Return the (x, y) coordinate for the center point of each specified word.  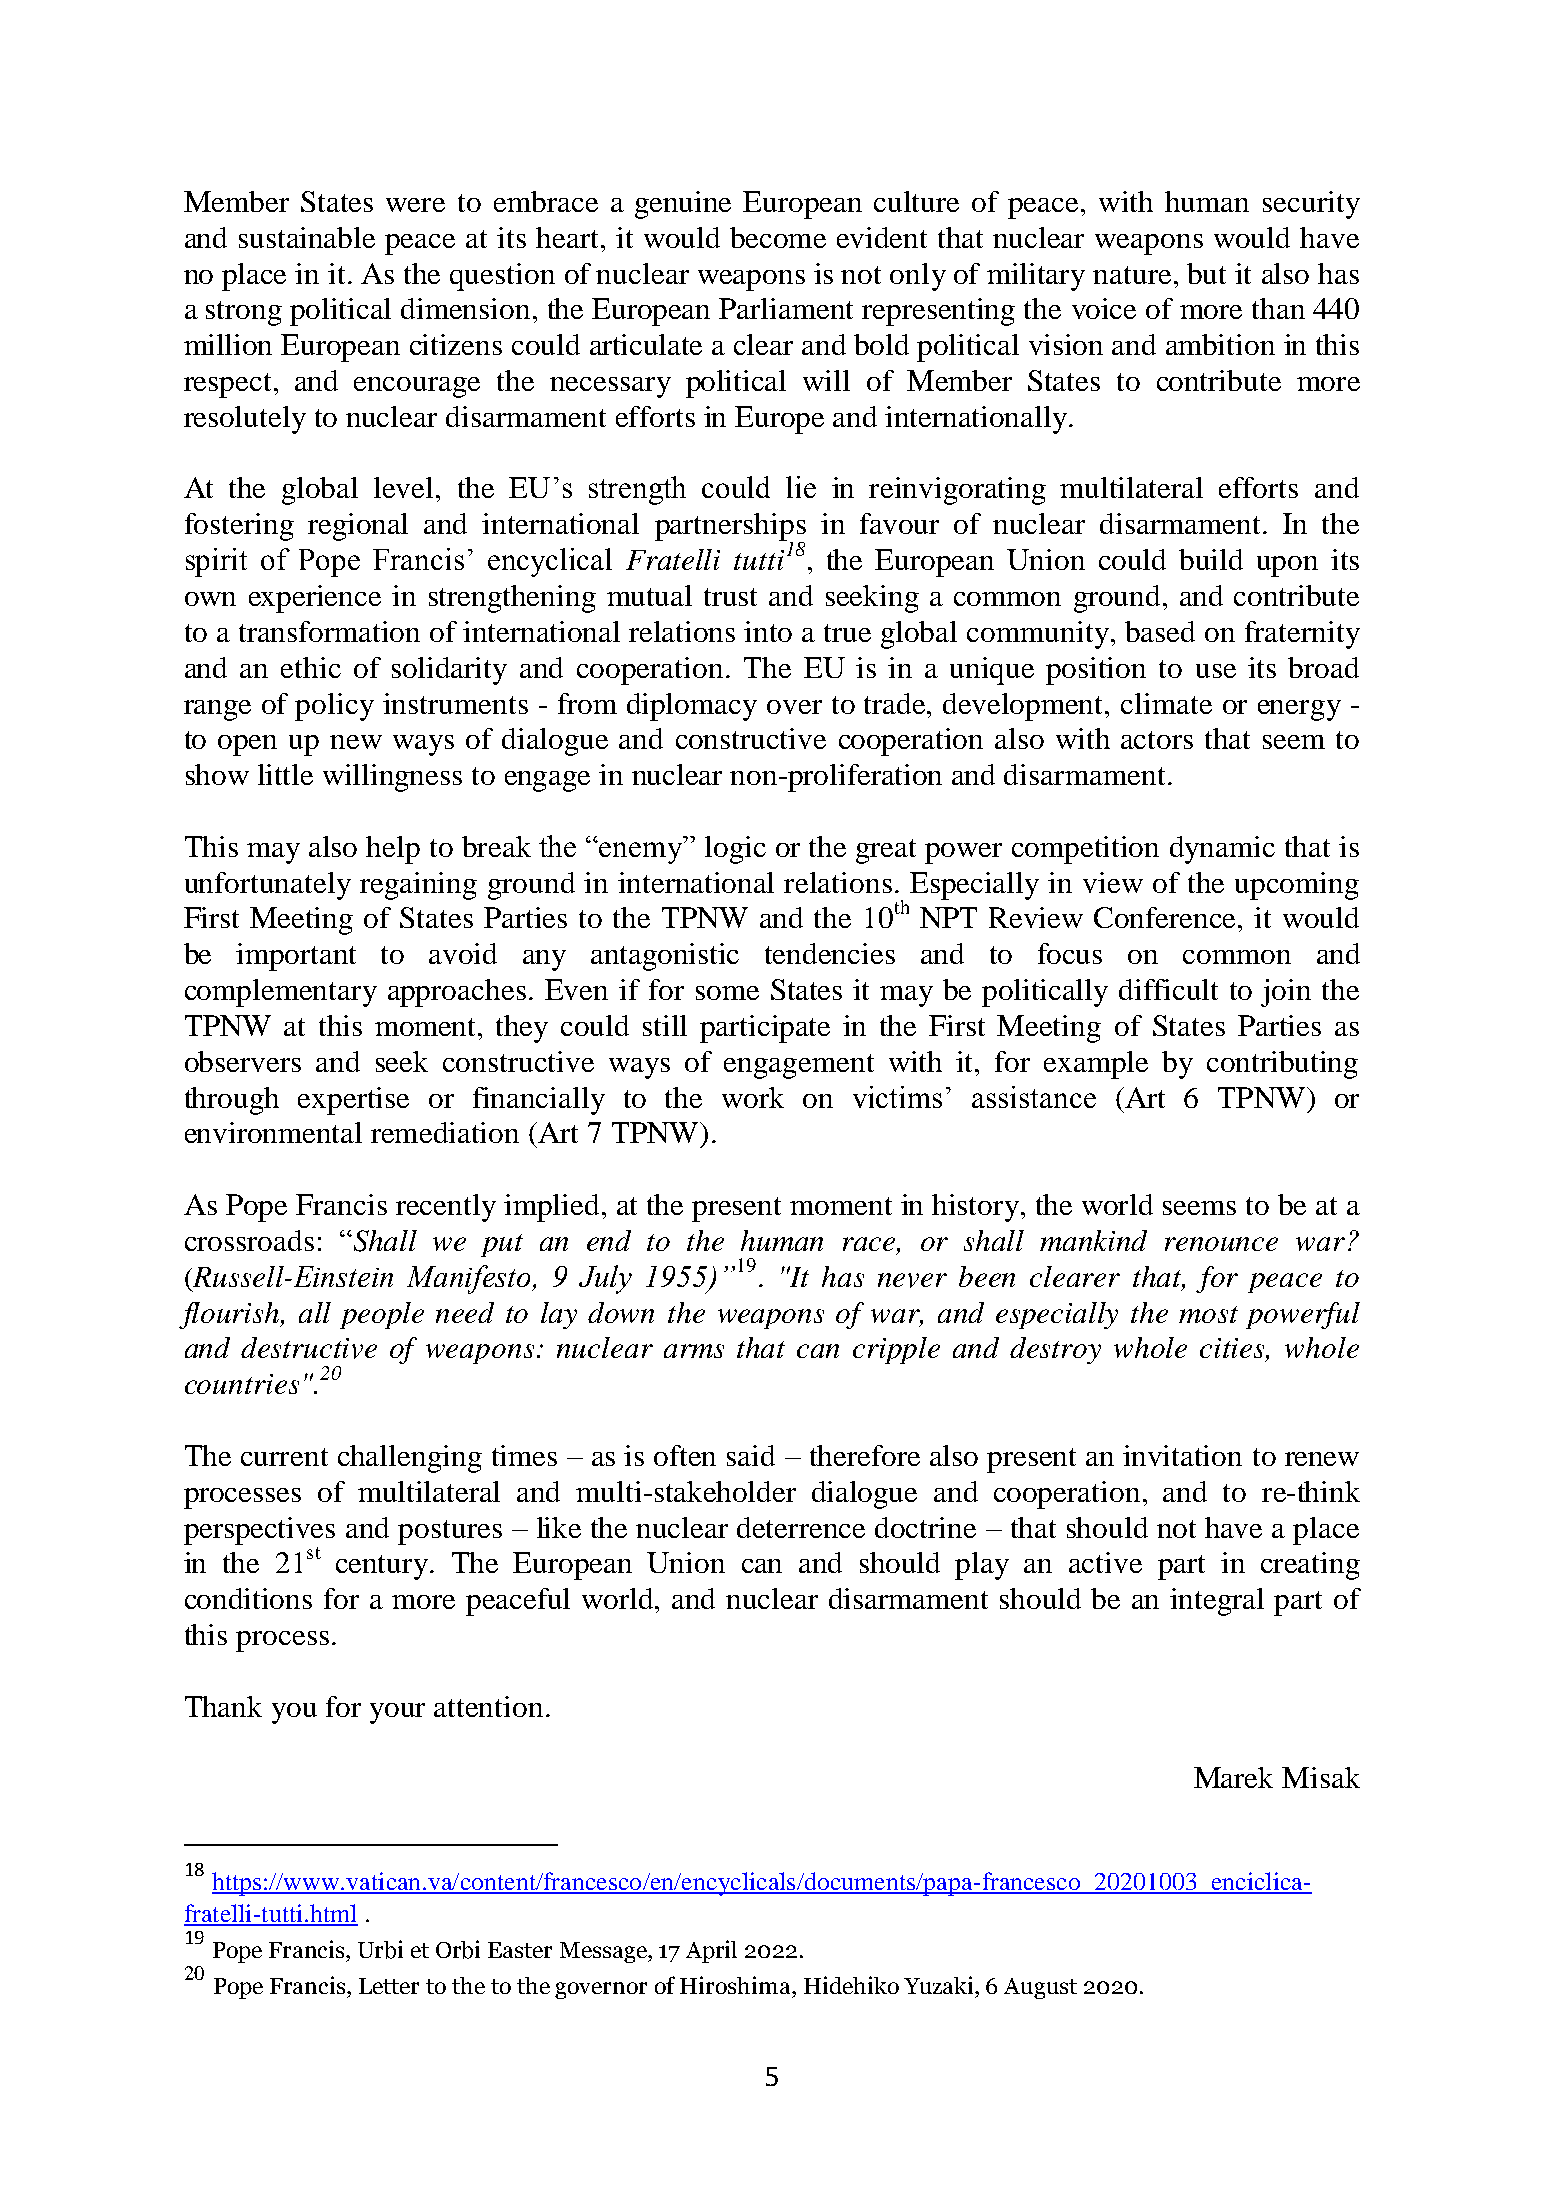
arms (694, 1351)
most (1208, 1314)
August (1040, 1988)
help (393, 850)
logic (735, 850)
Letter (389, 1986)
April (711, 1951)
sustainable (307, 237)
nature (1132, 275)
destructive (309, 1348)
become (778, 237)
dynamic (1222, 850)
